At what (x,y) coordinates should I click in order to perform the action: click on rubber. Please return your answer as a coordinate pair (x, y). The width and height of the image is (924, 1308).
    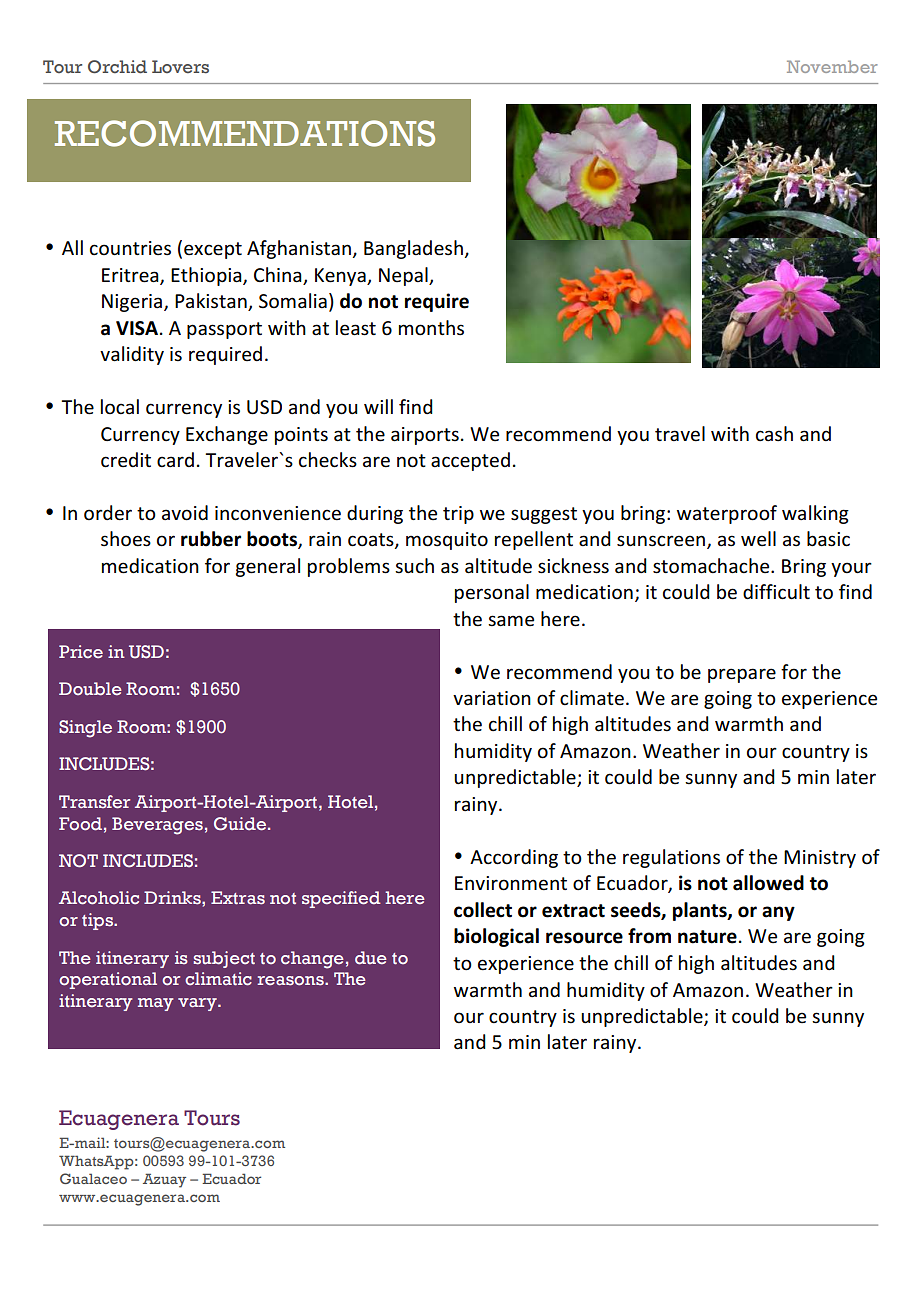
    Looking at the image, I should click on (211, 539).
